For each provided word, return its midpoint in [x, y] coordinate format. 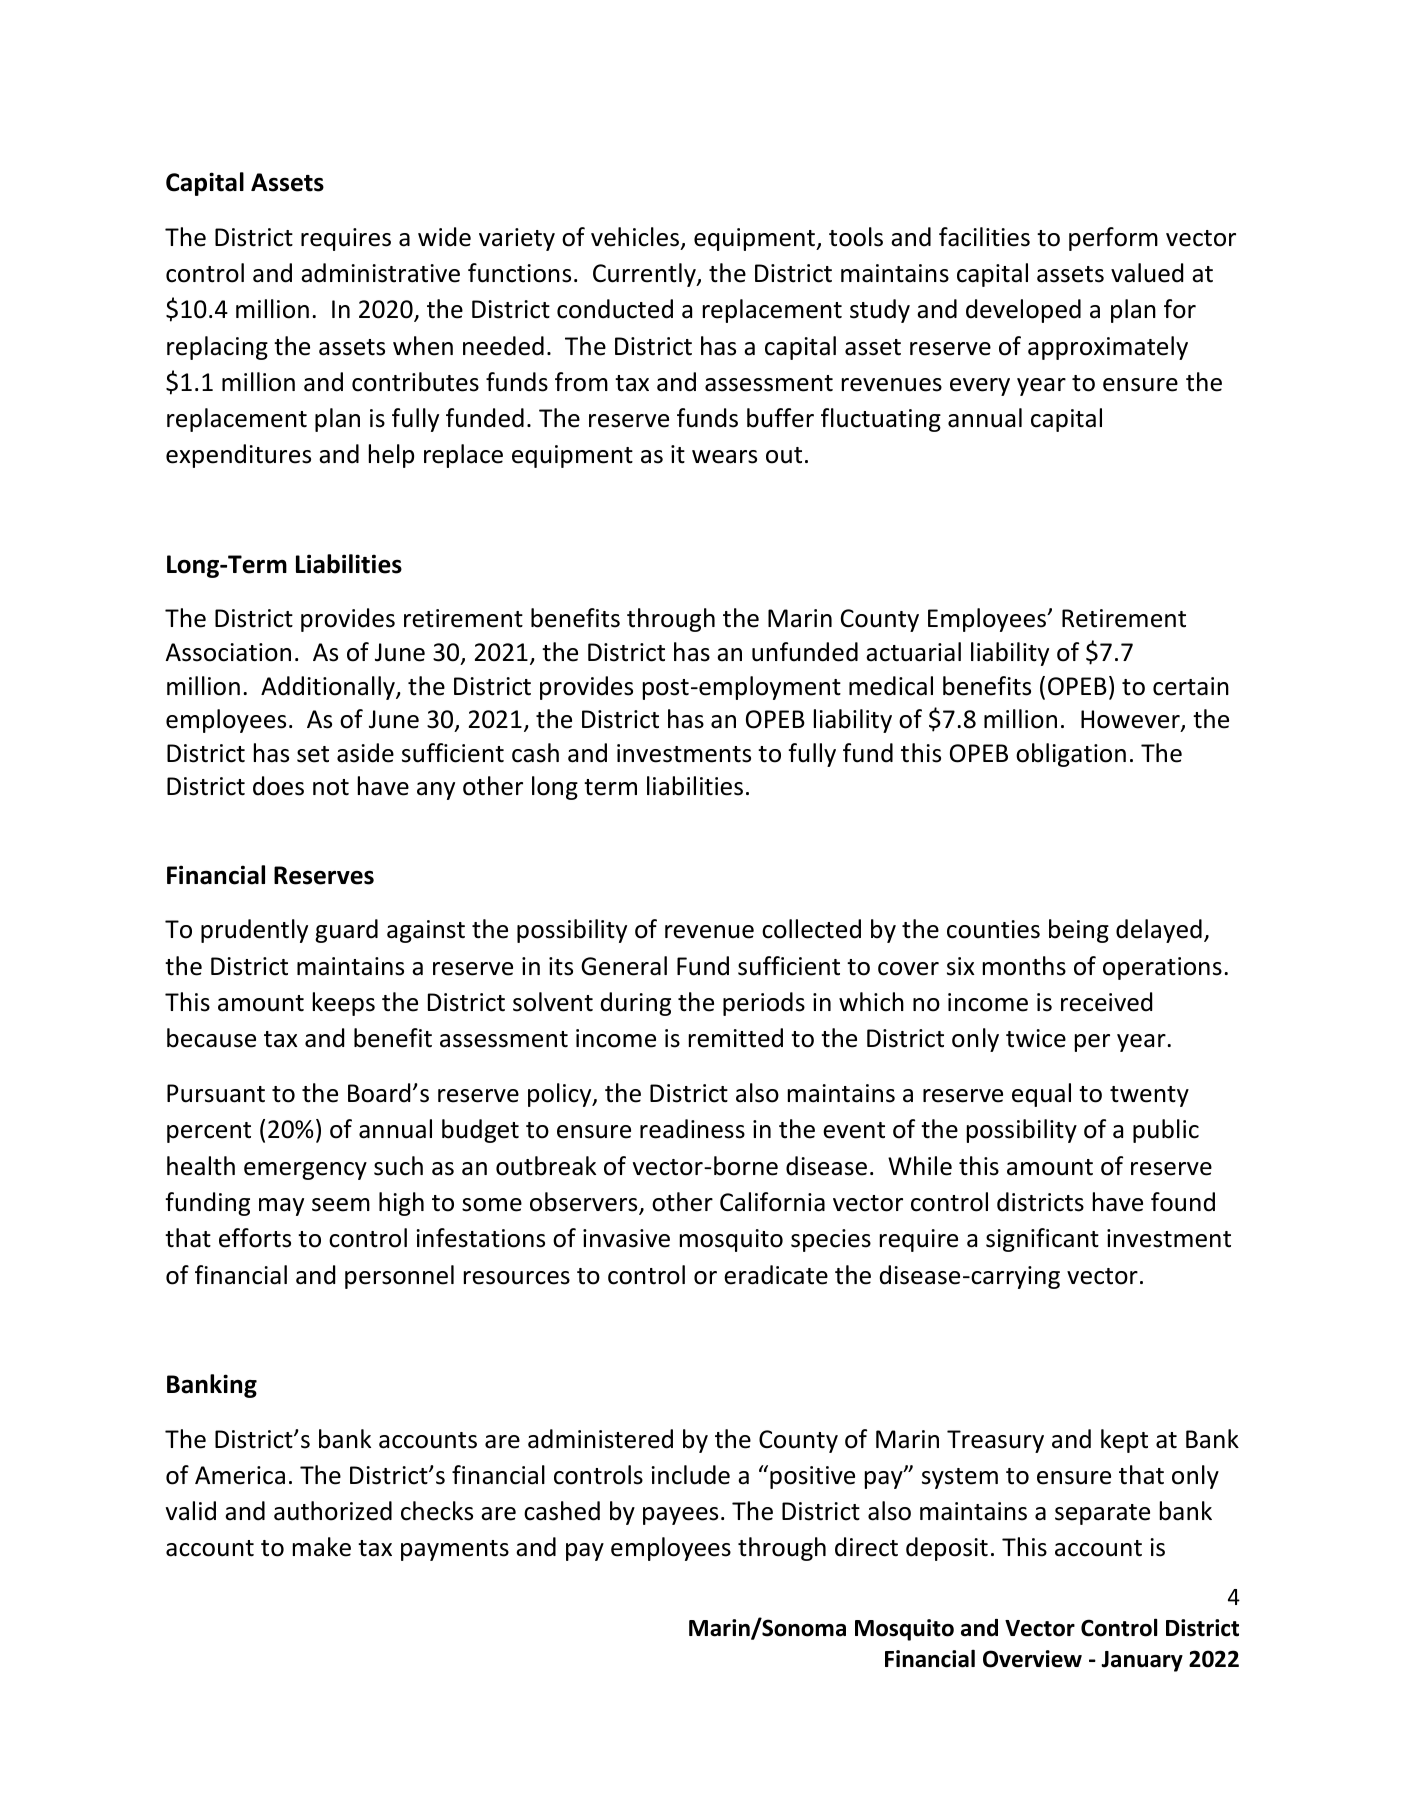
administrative [380, 273]
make [322, 1547]
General [624, 966]
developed [1023, 311]
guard [346, 931]
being [1079, 931]
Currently [645, 275]
